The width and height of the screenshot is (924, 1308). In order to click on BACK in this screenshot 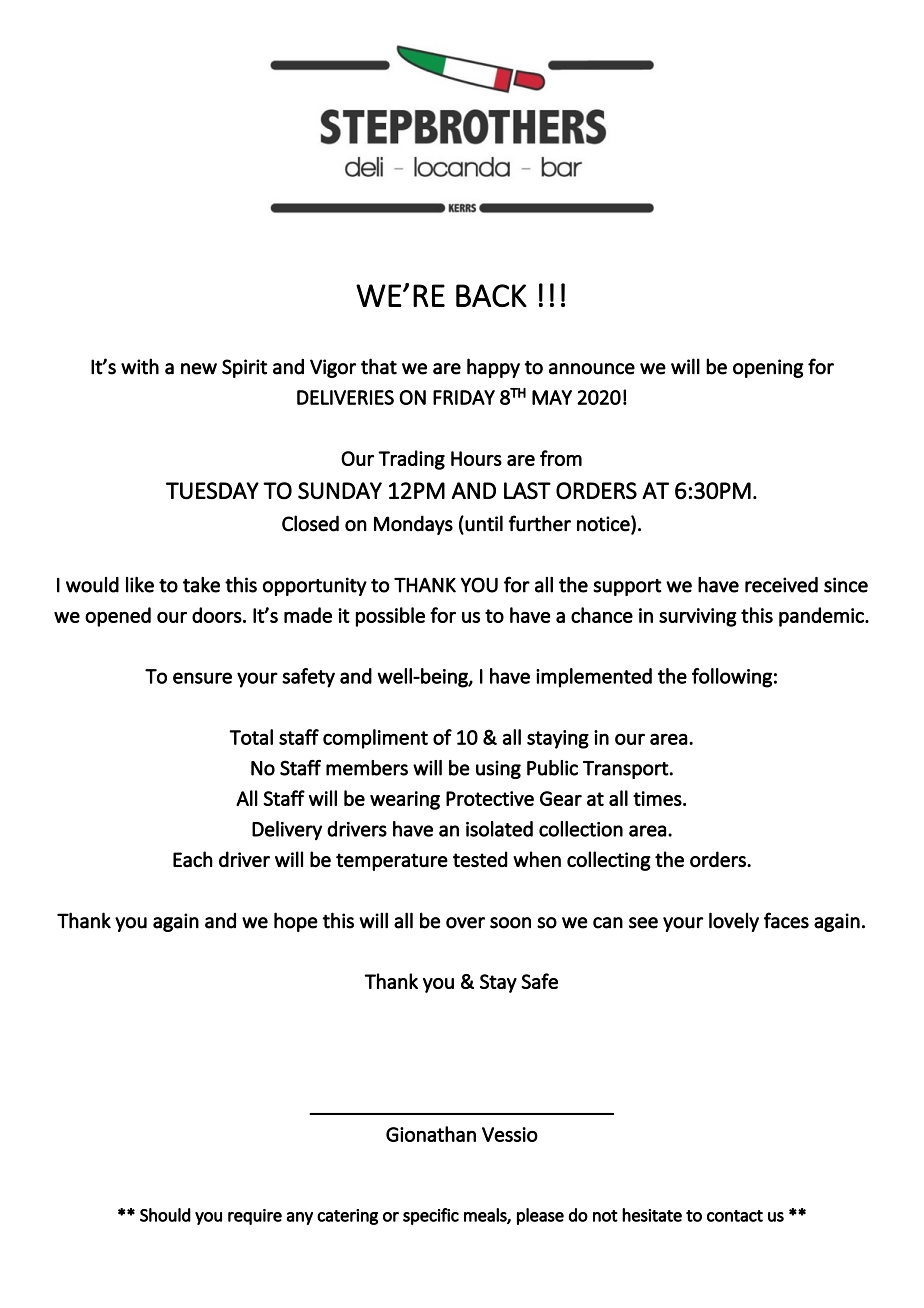, I will do `click(491, 295)`.
